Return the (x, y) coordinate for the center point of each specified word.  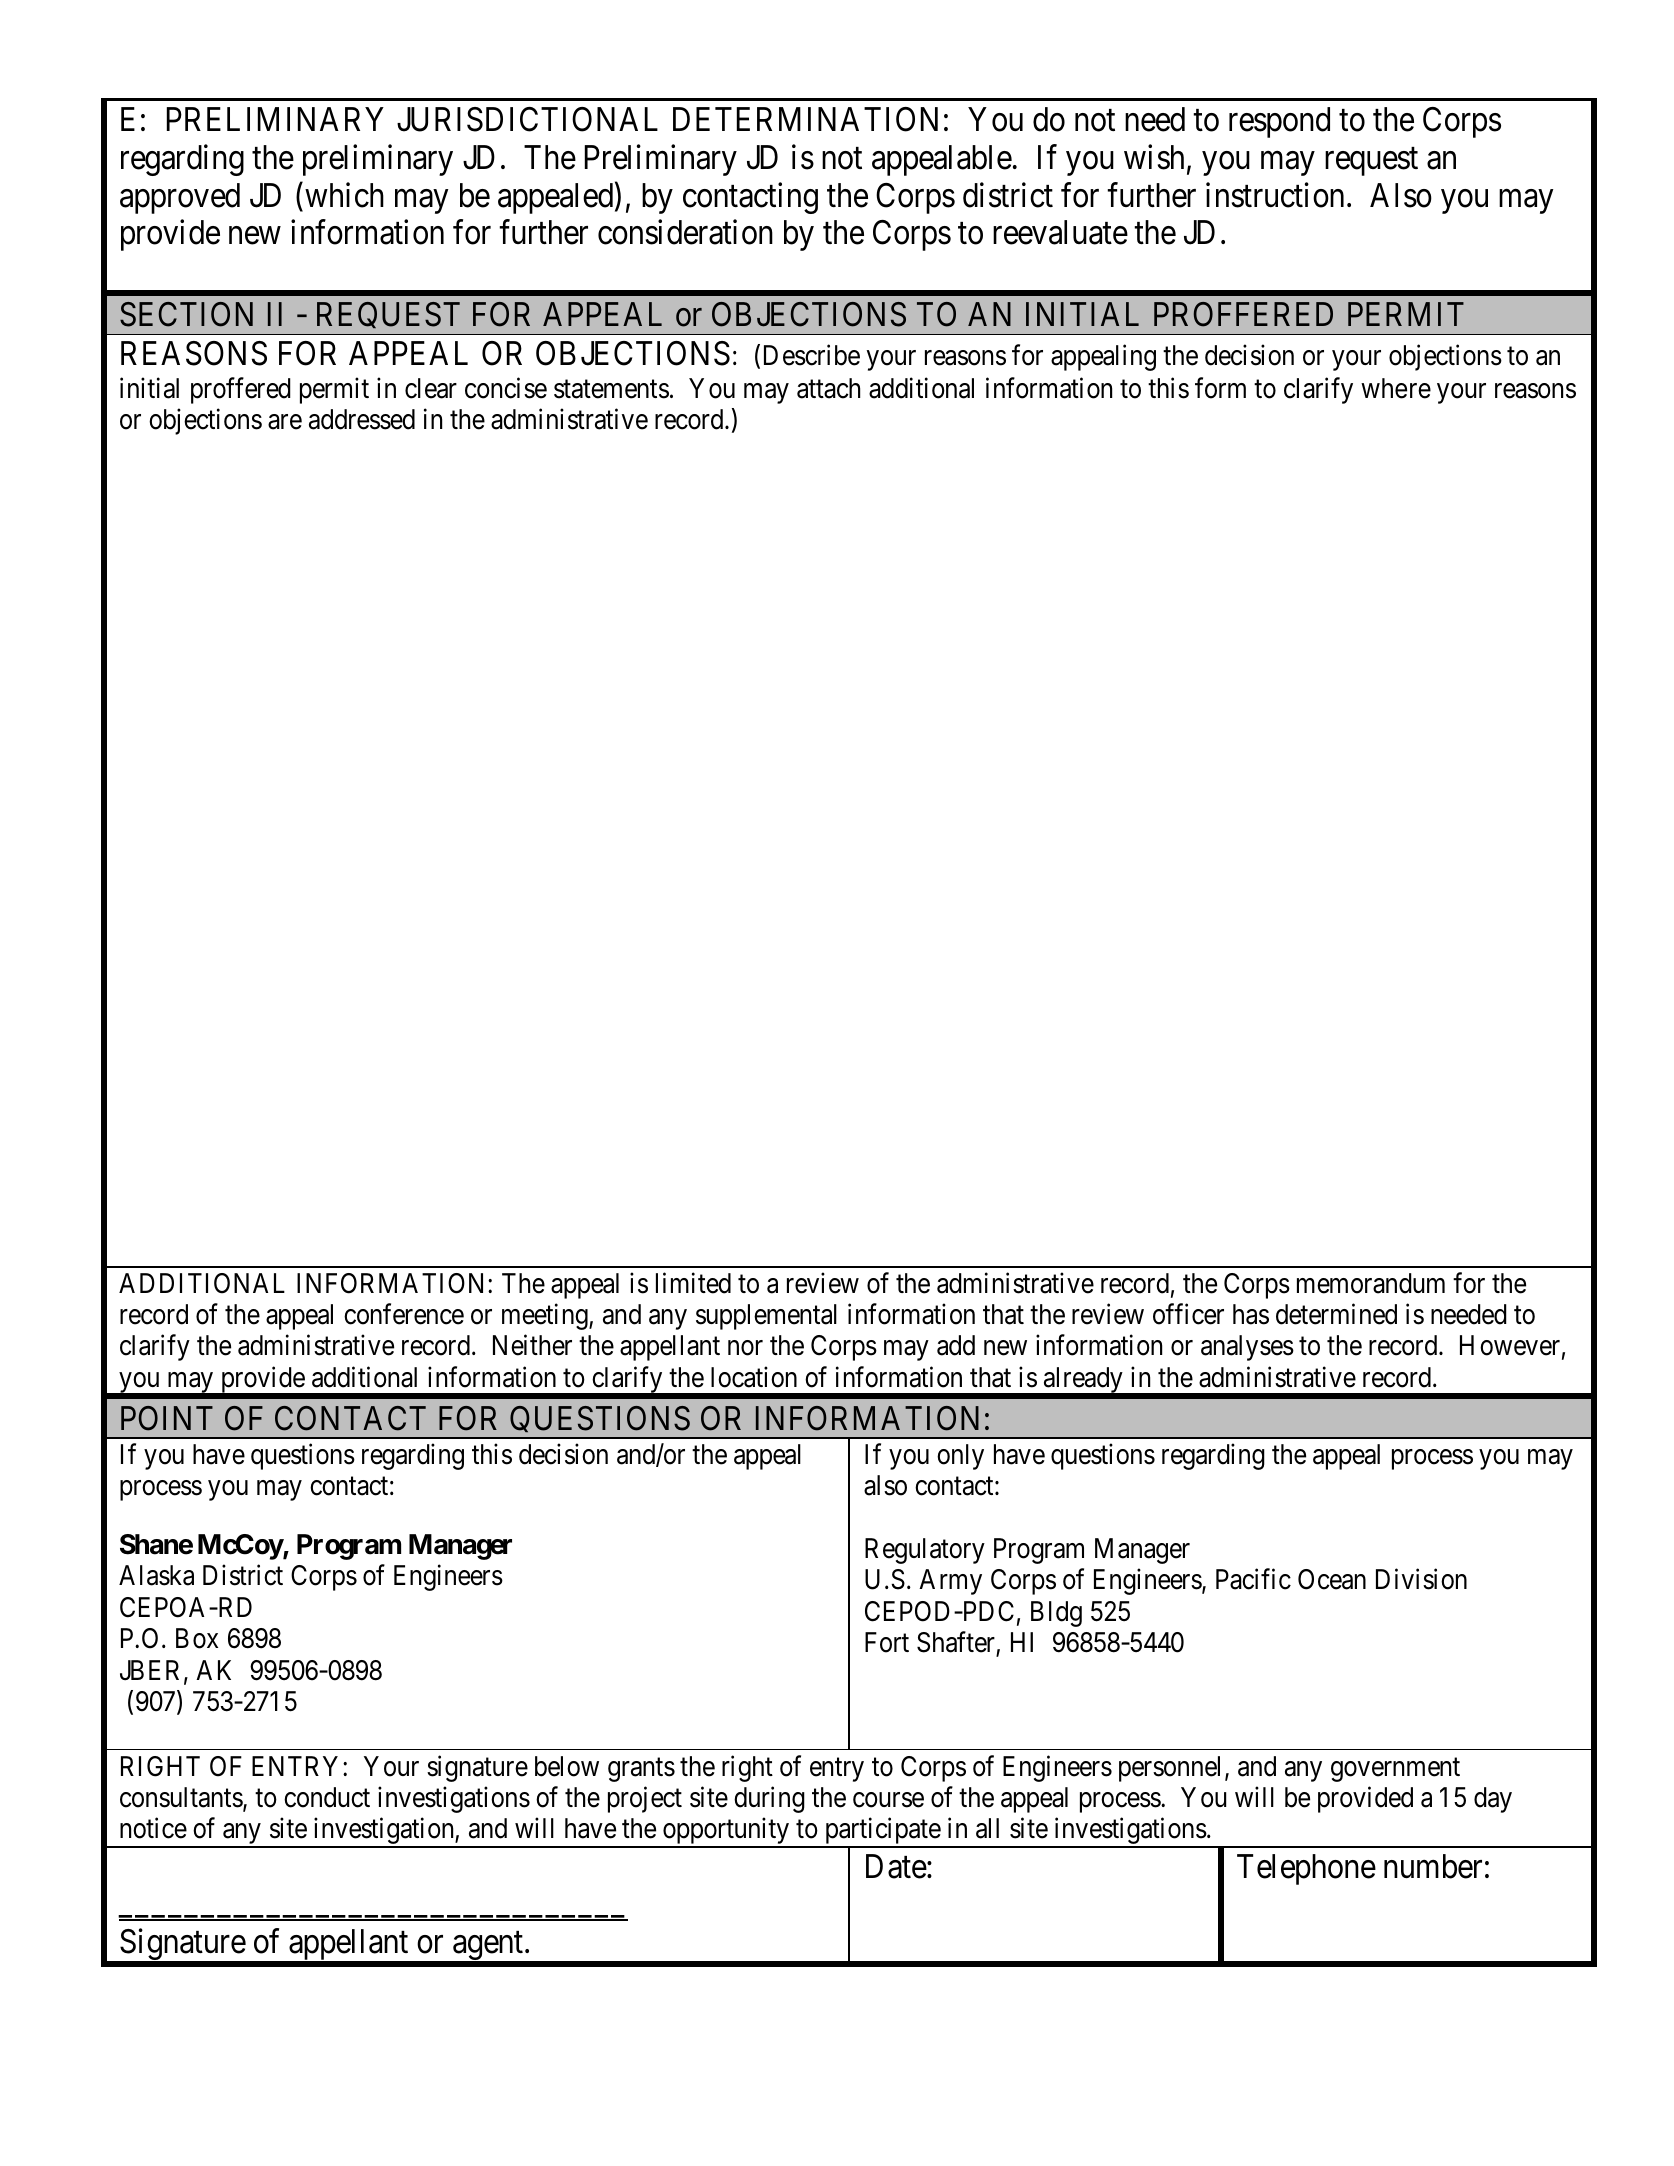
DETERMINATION (805, 119)
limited (693, 1283)
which (344, 195)
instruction (1275, 195)
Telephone (1306, 1869)
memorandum (1371, 1283)
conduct (327, 1797)
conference (404, 1314)
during (769, 1799)
